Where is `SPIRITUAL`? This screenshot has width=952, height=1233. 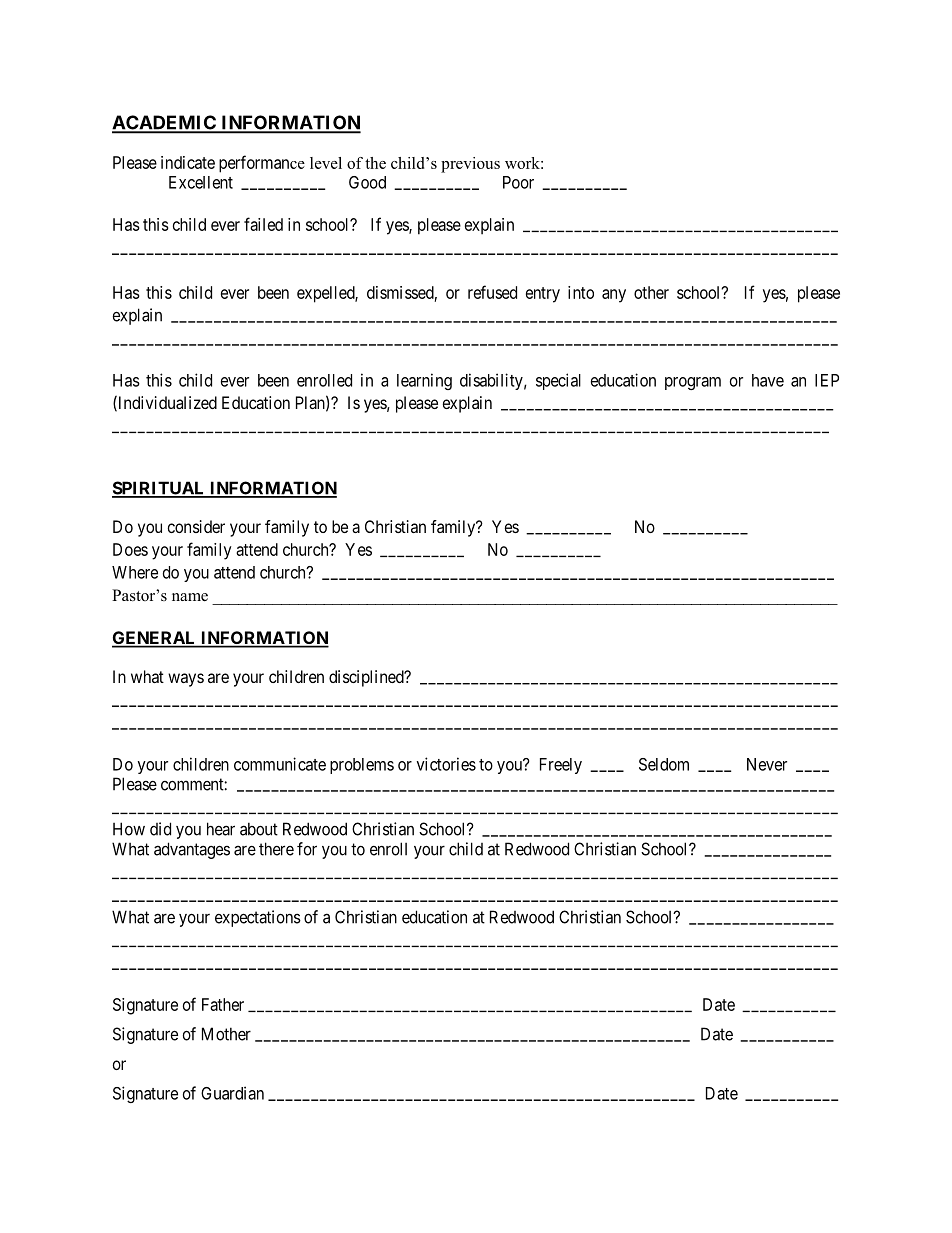
SPIRITUAL is located at coordinates (159, 489).
